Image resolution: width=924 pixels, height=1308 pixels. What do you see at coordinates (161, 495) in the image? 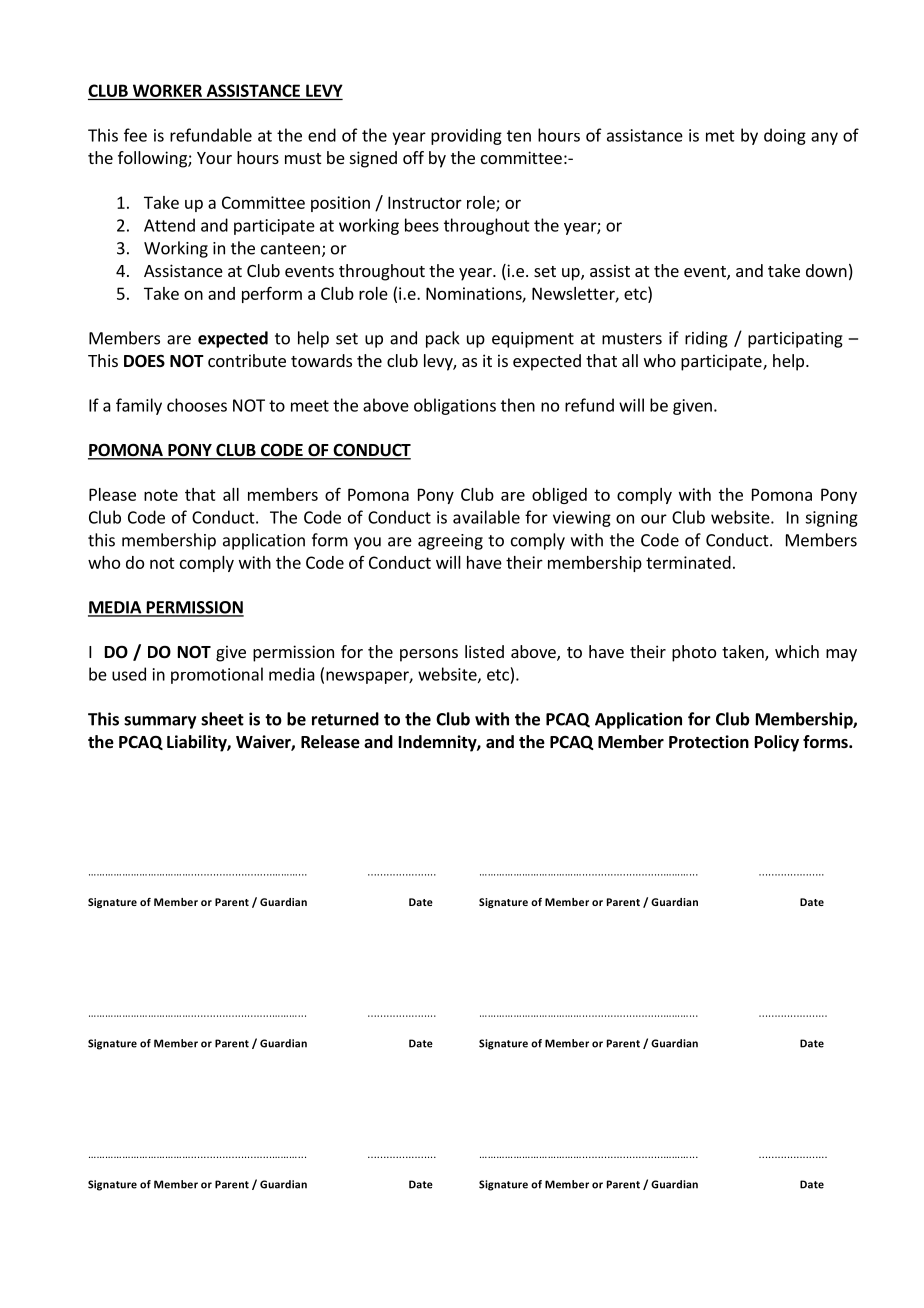
I see `note` at bounding box center [161, 495].
